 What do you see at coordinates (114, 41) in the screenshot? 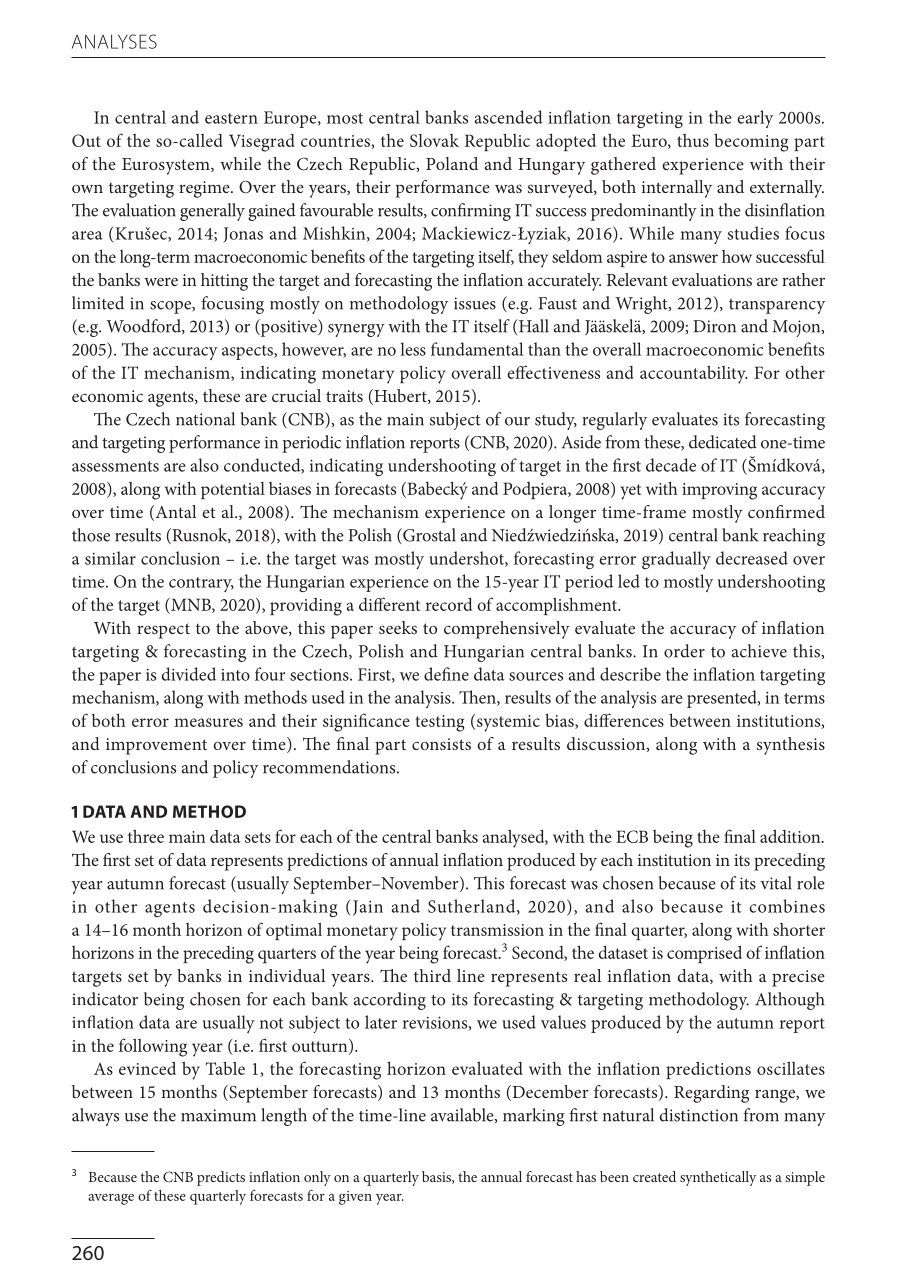
I see `ANALYSES` at bounding box center [114, 41].
